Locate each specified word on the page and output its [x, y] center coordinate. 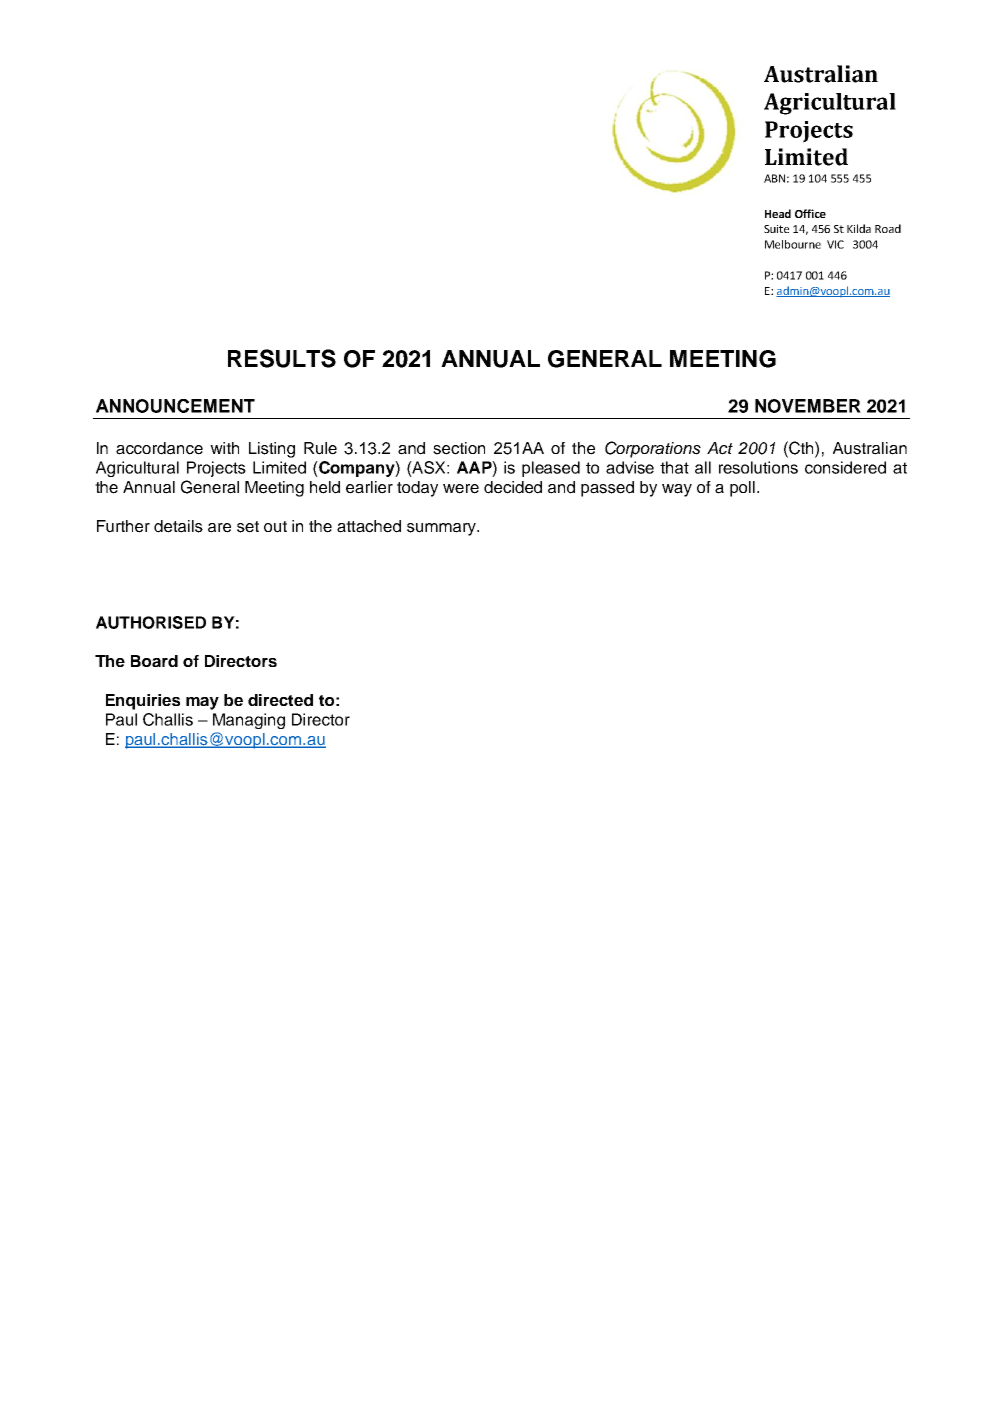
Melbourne [793, 244]
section [459, 448]
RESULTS [282, 358]
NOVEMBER [808, 406]
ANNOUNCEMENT [175, 406]
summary [442, 529]
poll [742, 489]
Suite [776, 229]
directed [280, 700]
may [202, 703]
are [219, 528]
